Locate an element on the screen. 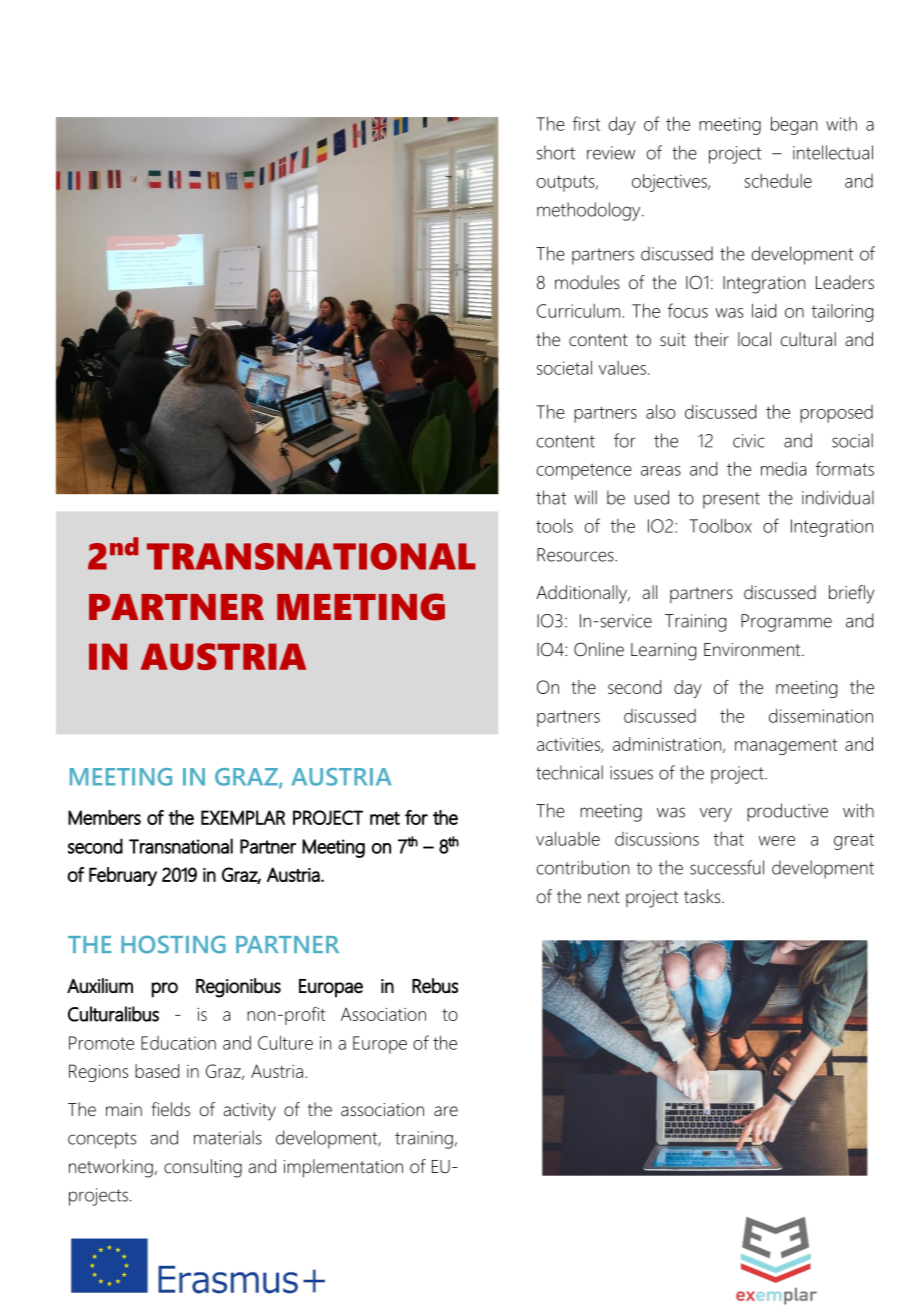  Toolbox is located at coordinates (720, 525).
